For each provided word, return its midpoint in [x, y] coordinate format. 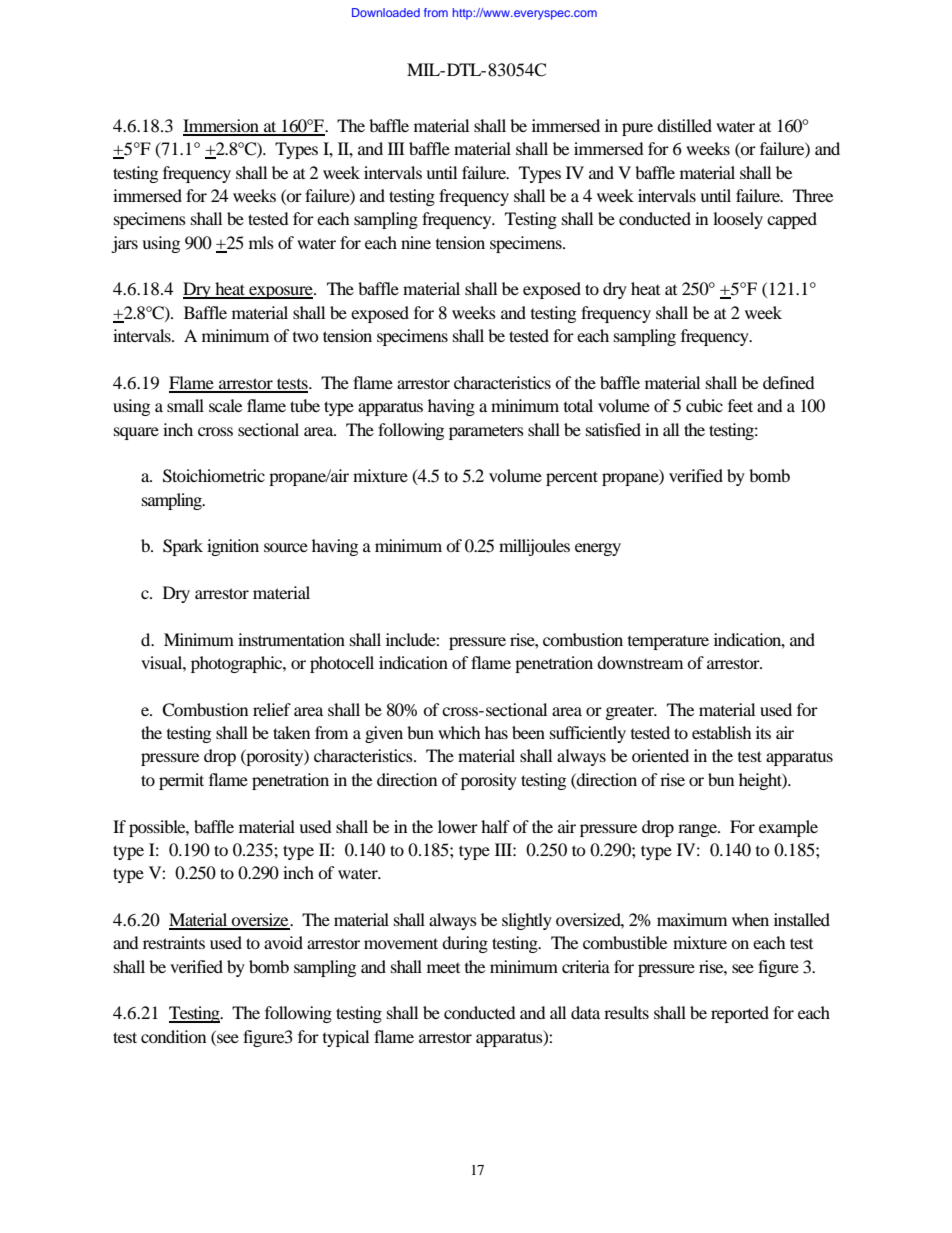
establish [722, 732]
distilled [684, 125]
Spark [183, 547]
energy [598, 549]
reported [740, 1014]
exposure [281, 292]
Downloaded [386, 12]
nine [416, 242]
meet [443, 968]
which [459, 732]
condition [173, 1036]
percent [572, 478]
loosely [738, 220]
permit [181, 781]
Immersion [222, 127]
